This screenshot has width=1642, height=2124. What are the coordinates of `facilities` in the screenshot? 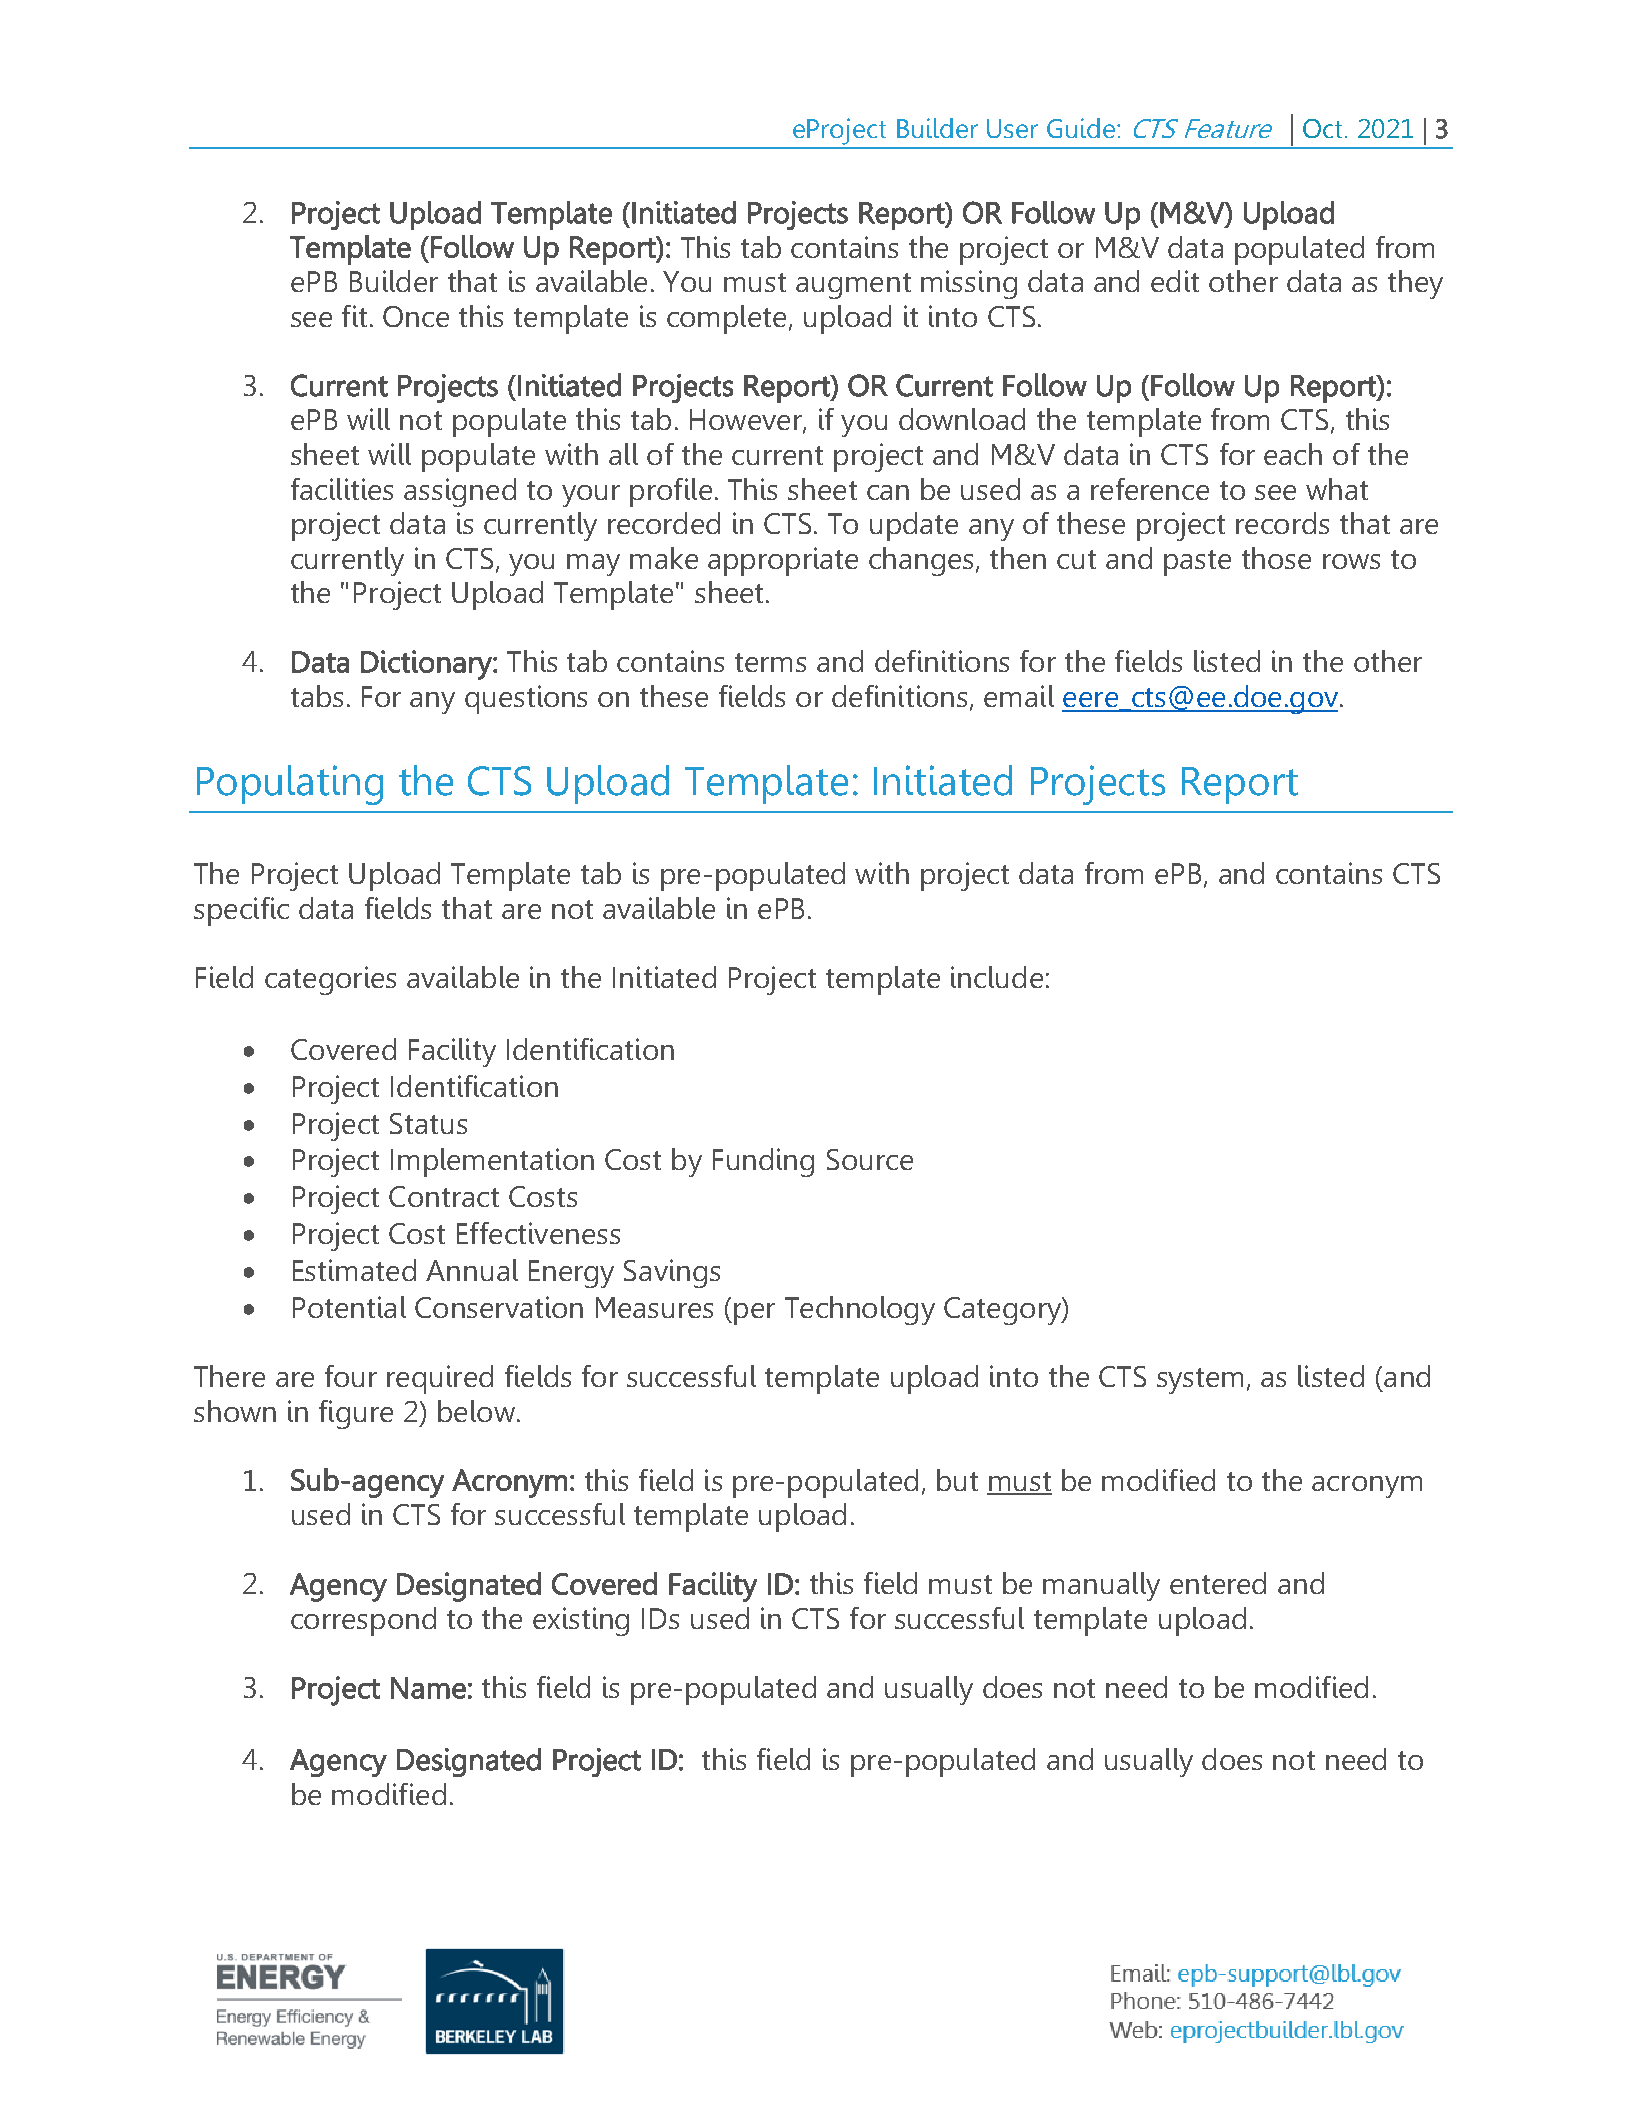 It's located at (342, 489).
